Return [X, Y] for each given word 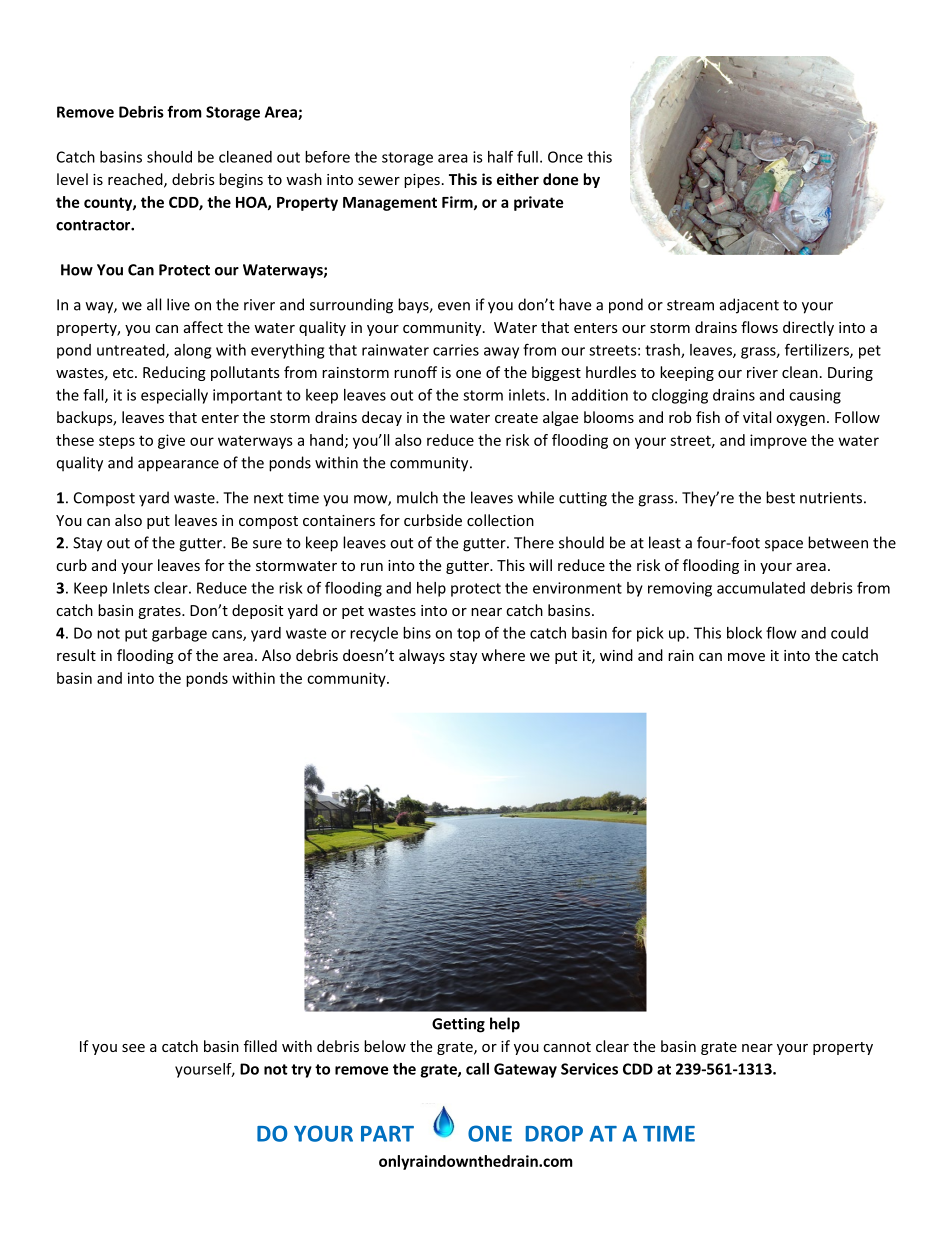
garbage [179, 634]
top [468, 635]
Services [589, 1069]
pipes [422, 181]
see [133, 1048]
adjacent [749, 306]
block [744, 633]
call [477, 1069]
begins [241, 180]
